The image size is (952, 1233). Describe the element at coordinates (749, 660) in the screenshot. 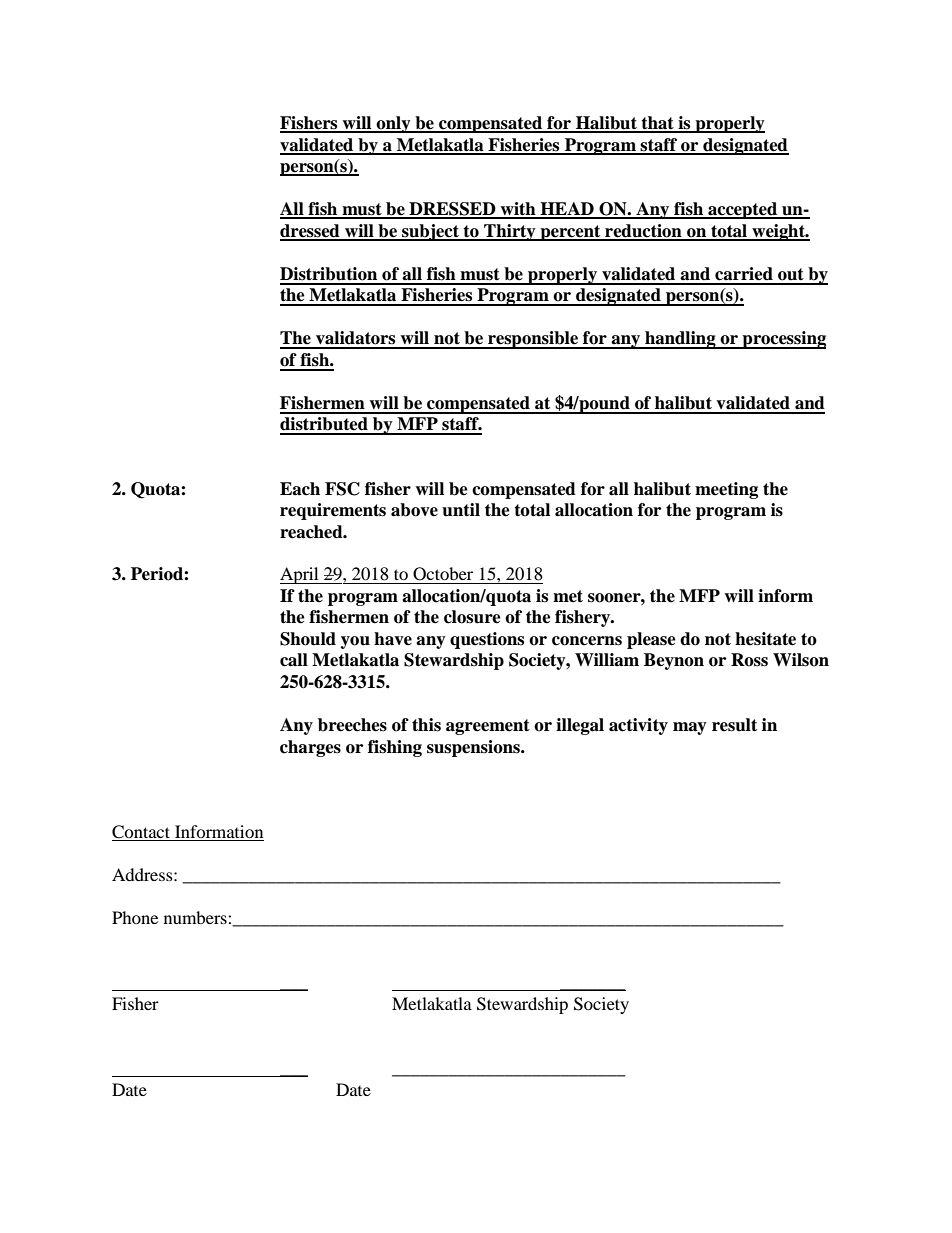

I see `Ross` at that location.
